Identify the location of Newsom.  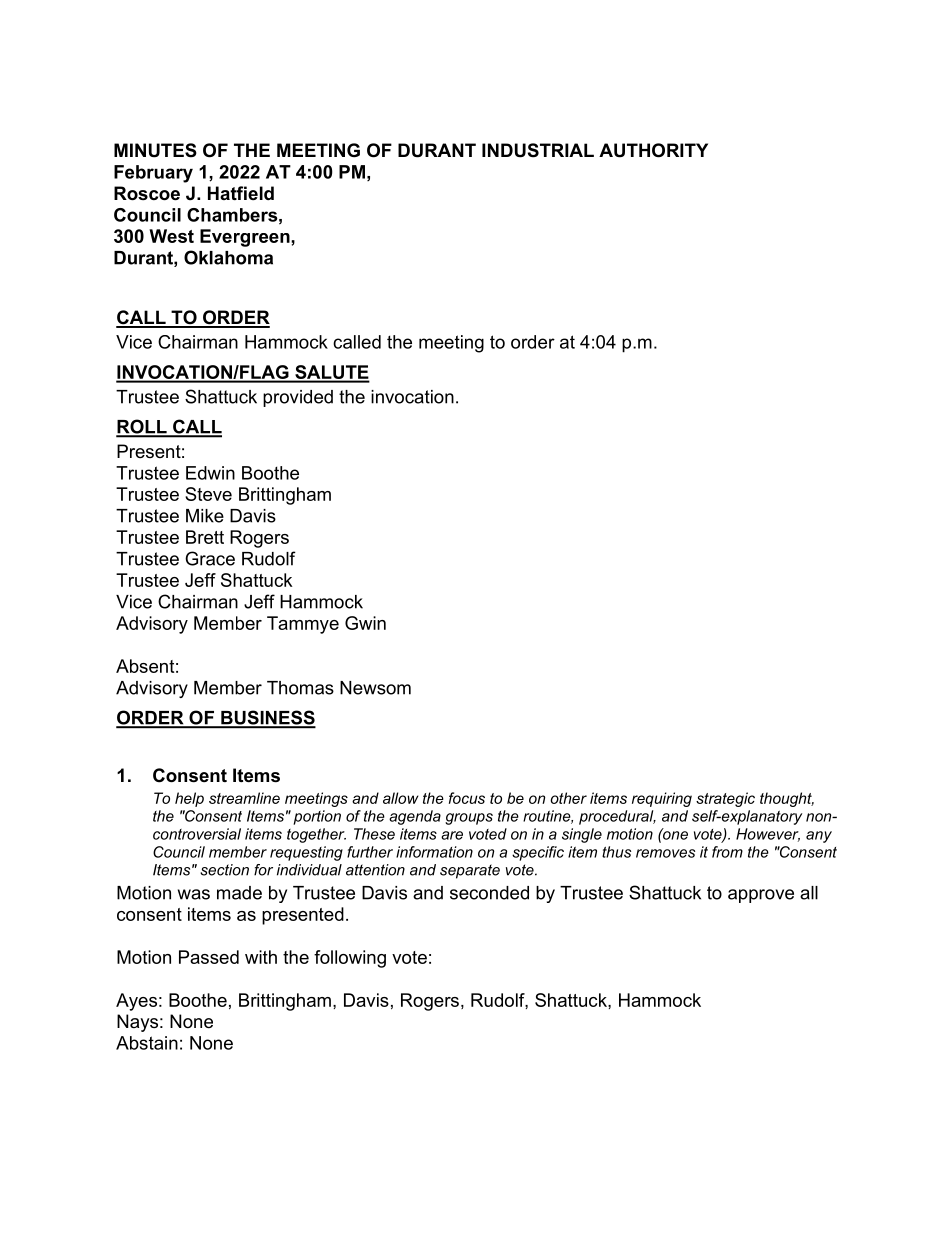
(375, 688).
